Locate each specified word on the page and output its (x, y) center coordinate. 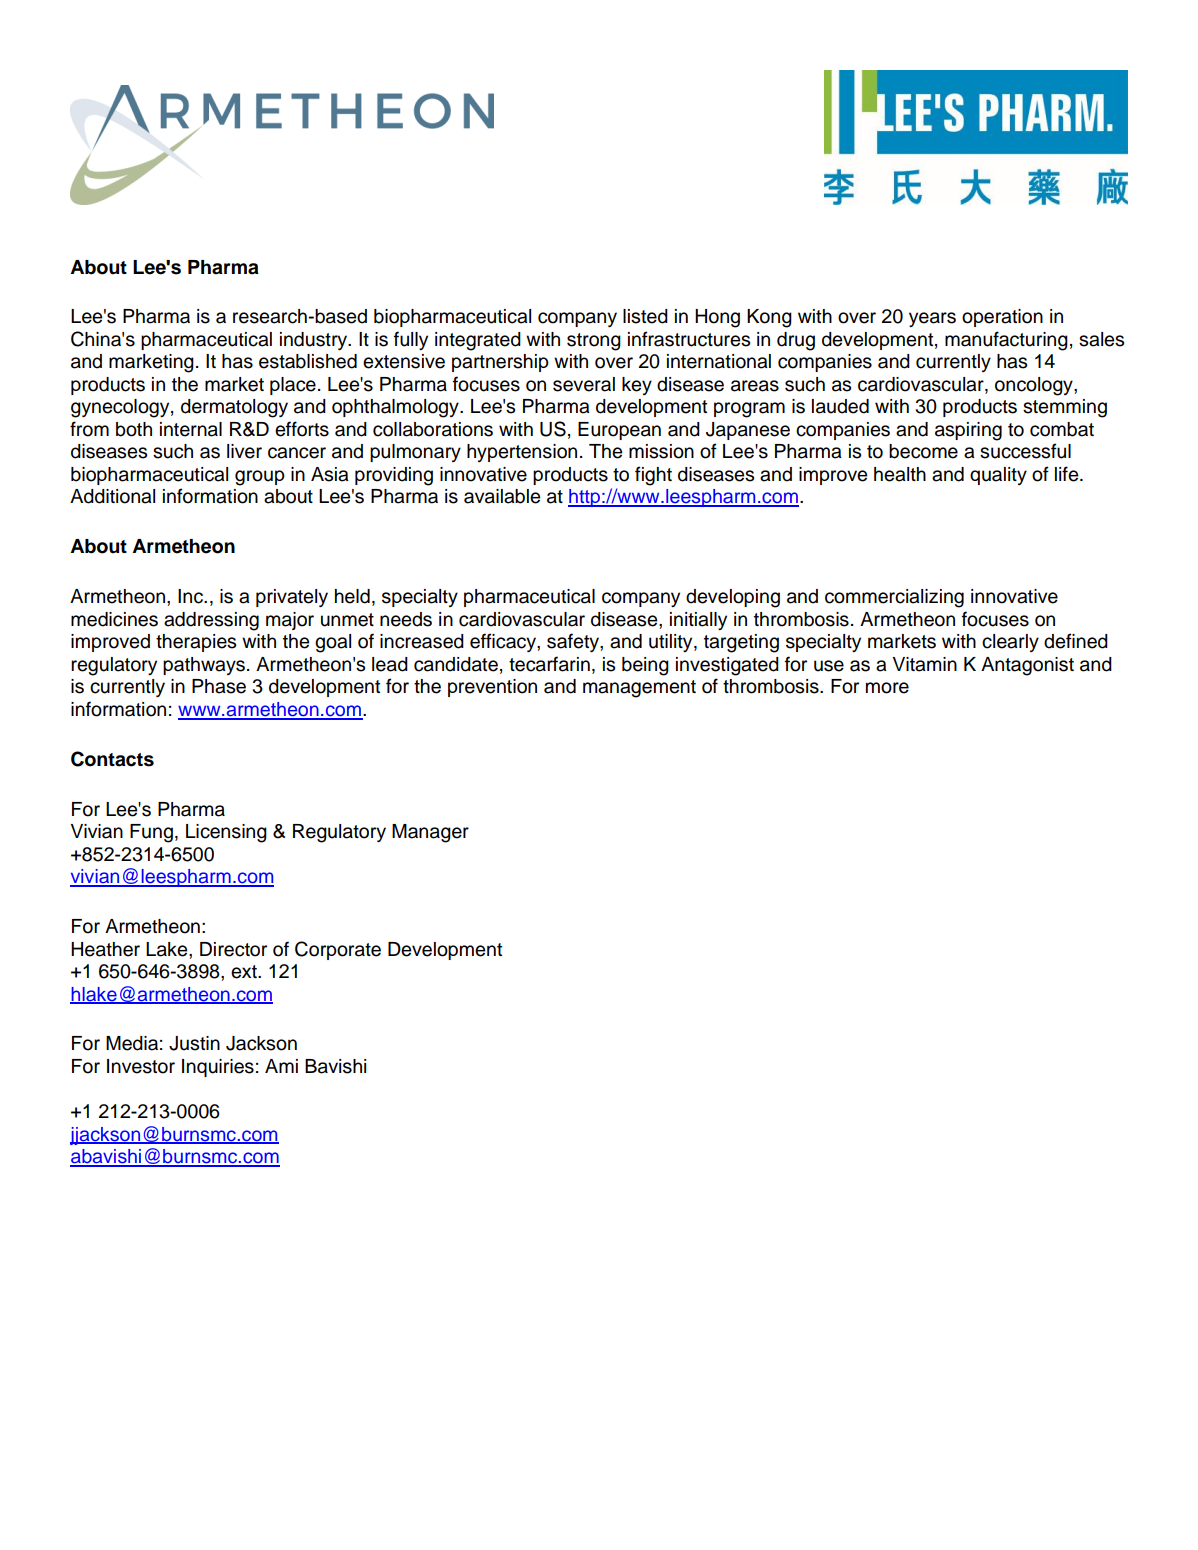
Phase (219, 686)
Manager (430, 833)
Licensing (226, 833)
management (639, 689)
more (887, 688)
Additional (112, 496)
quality (998, 476)
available (502, 496)
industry (315, 341)
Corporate (338, 950)
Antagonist (1027, 666)
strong (594, 342)
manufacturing (1006, 341)
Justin (194, 1043)
